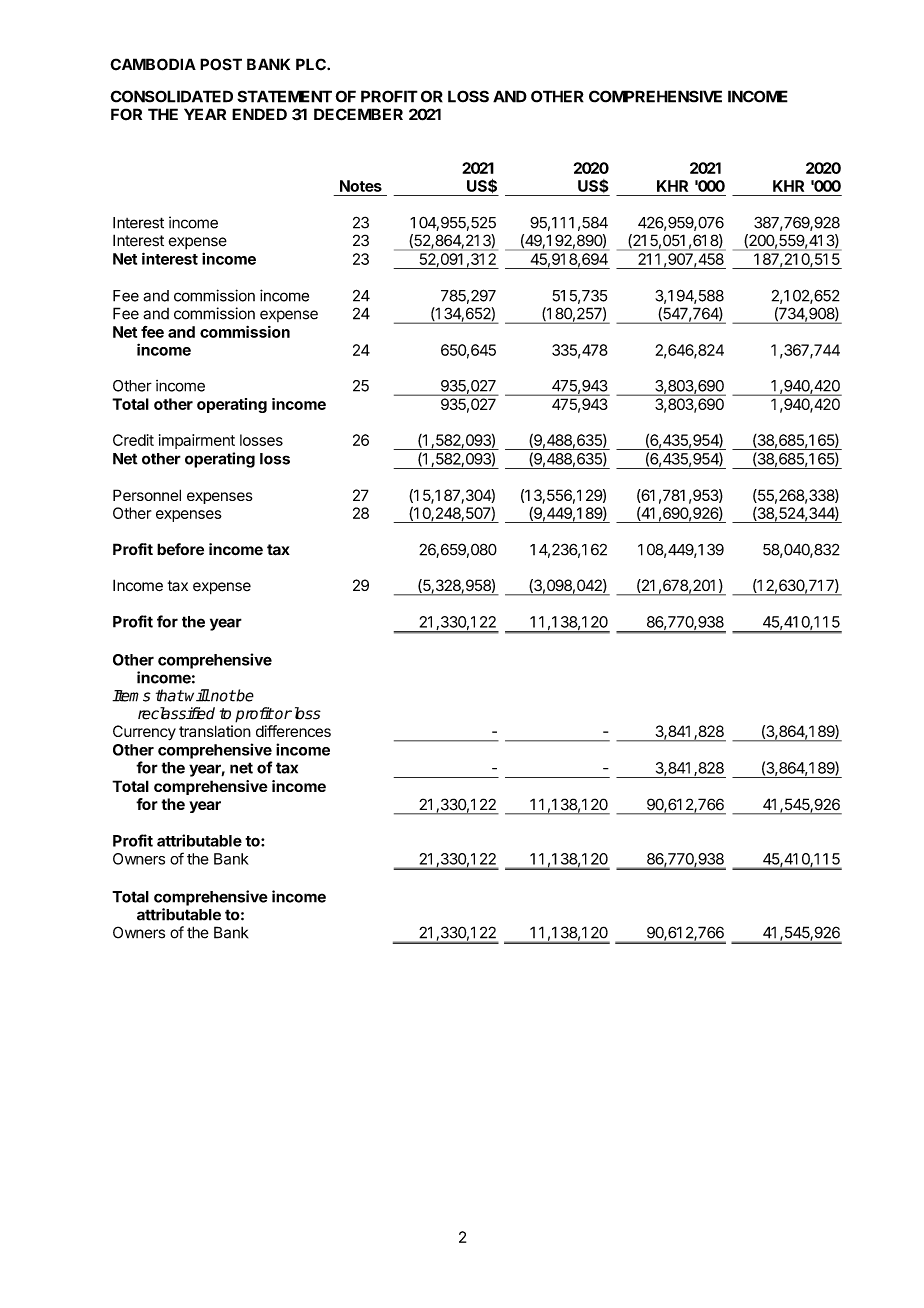 The height and width of the screenshot is (1308, 924). I want to click on differences, so click(293, 731).
